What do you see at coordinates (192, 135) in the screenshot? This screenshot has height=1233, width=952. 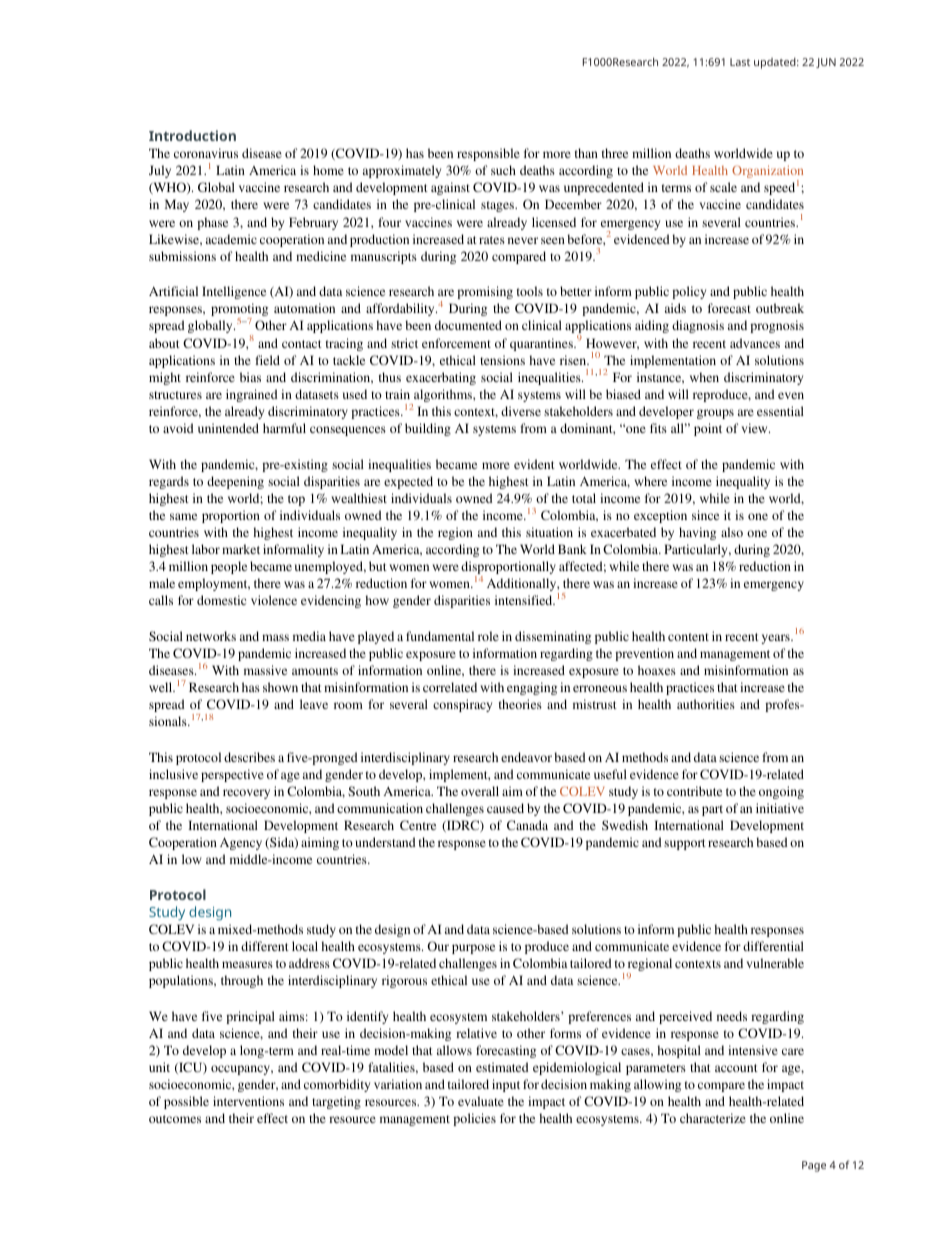 I see `Introduction` at bounding box center [192, 135].
